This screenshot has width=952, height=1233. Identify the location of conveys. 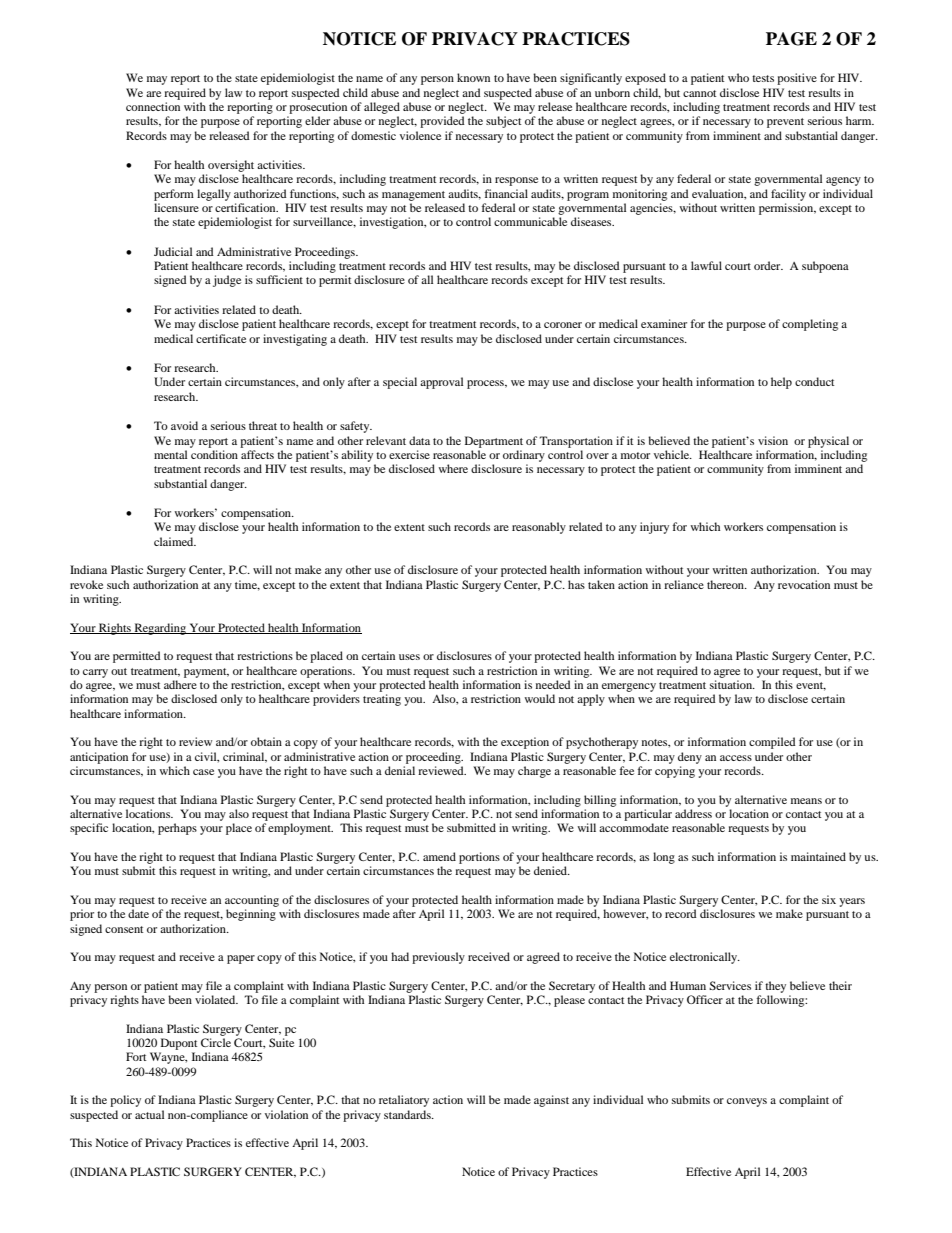
(747, 1102).
